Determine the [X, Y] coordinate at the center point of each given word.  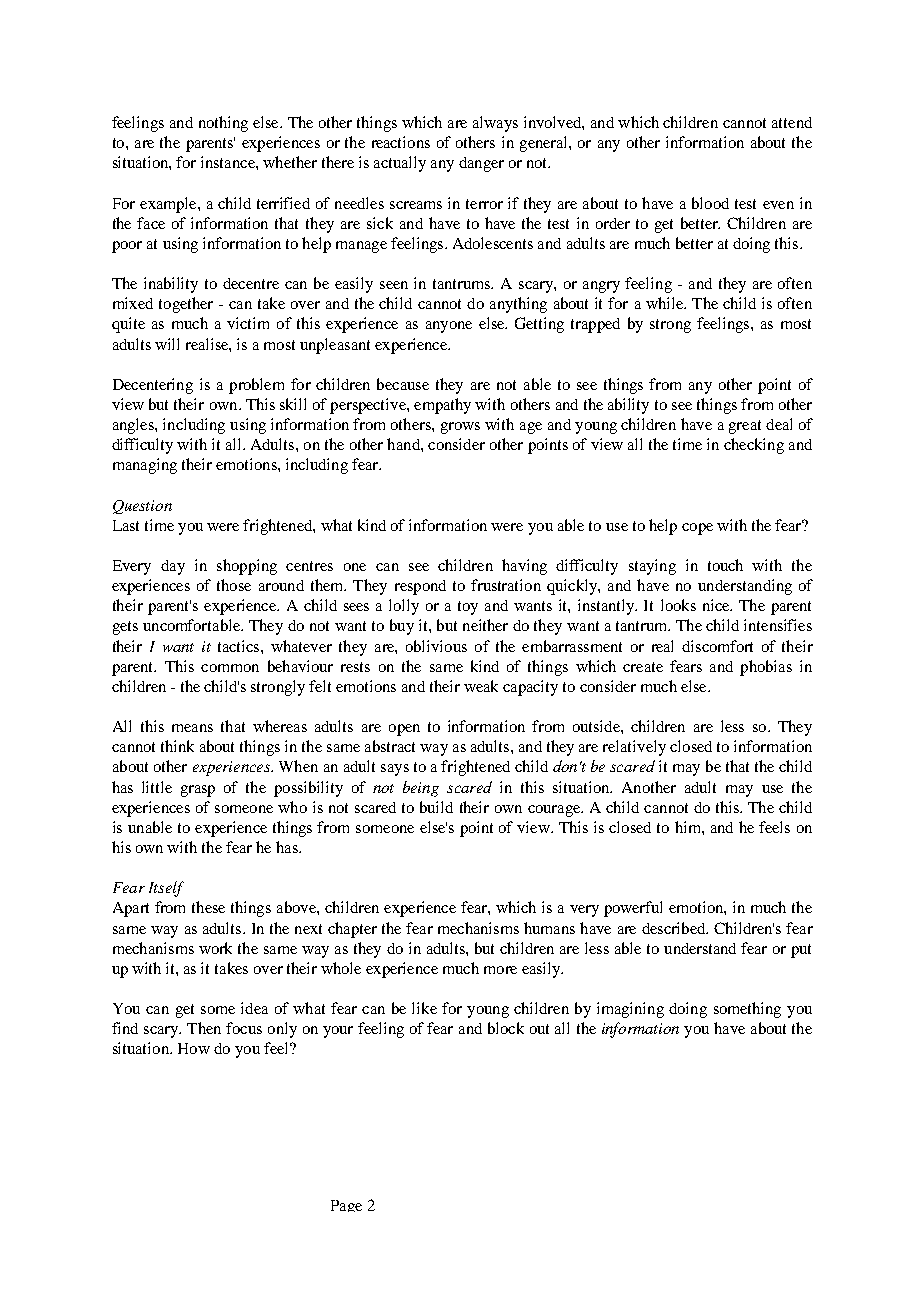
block [506, 1028]
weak [481, 686]
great [745, 427]
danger [481, 164]
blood [710, 203]
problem [256, 386]
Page [346, 1206]
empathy [442, 406]
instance [229, 162]
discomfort [717, 646]
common [230, 668]
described [675, 928]
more [500, 970]
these [208, 907]
